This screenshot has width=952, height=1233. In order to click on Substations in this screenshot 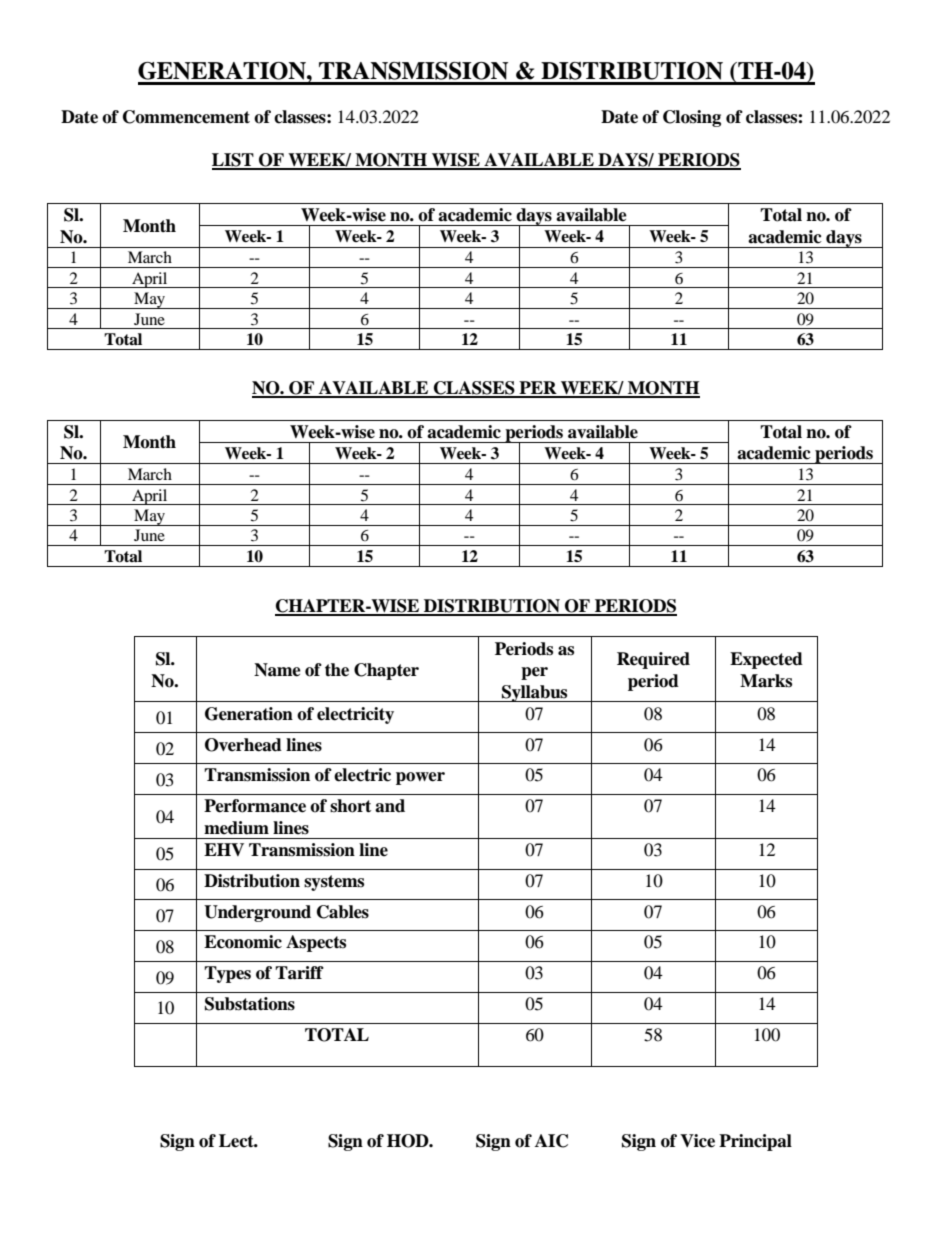, I will do `click(250, 1004)`.
